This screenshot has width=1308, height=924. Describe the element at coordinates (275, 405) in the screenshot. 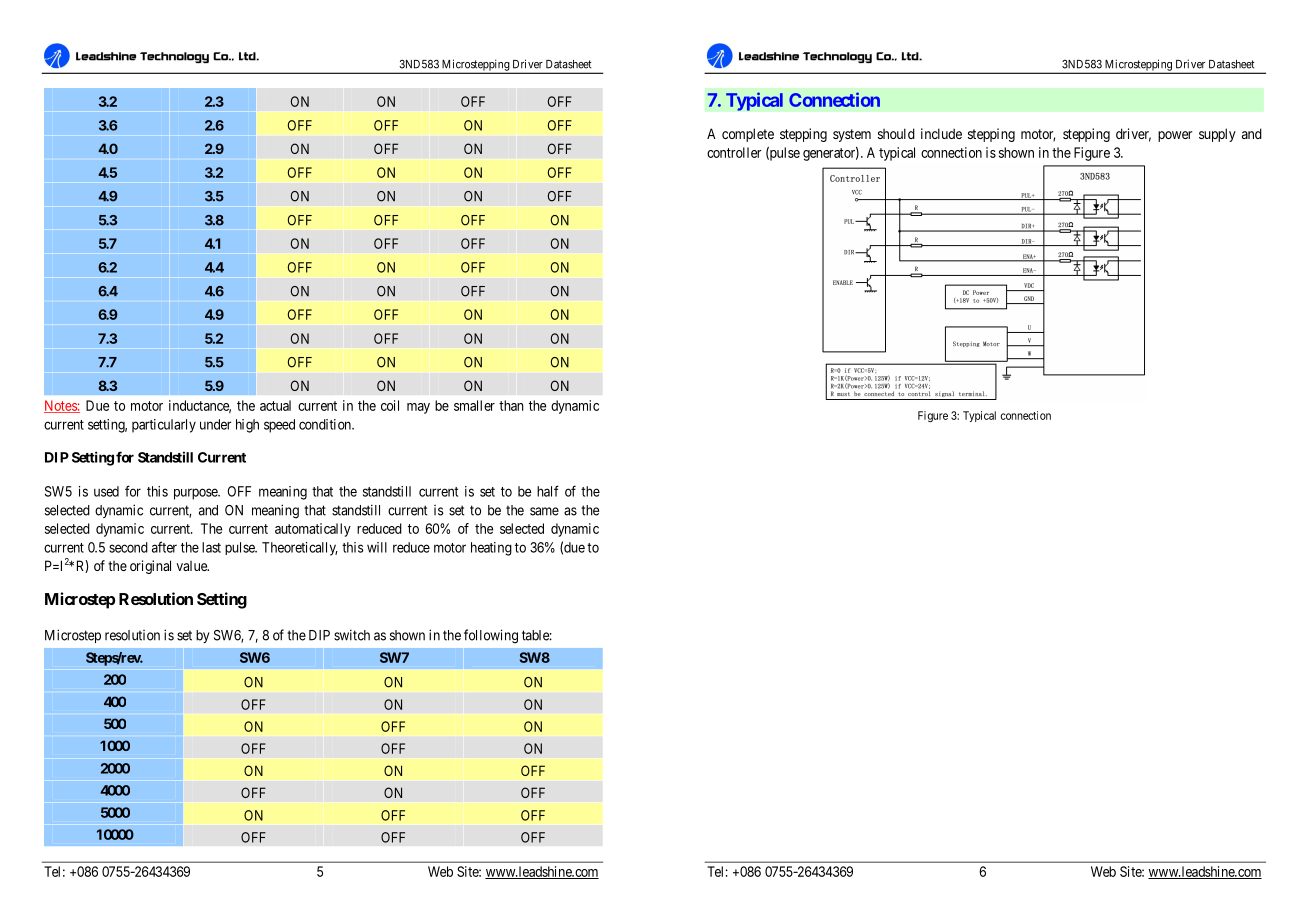

I see `actual` at that location.
